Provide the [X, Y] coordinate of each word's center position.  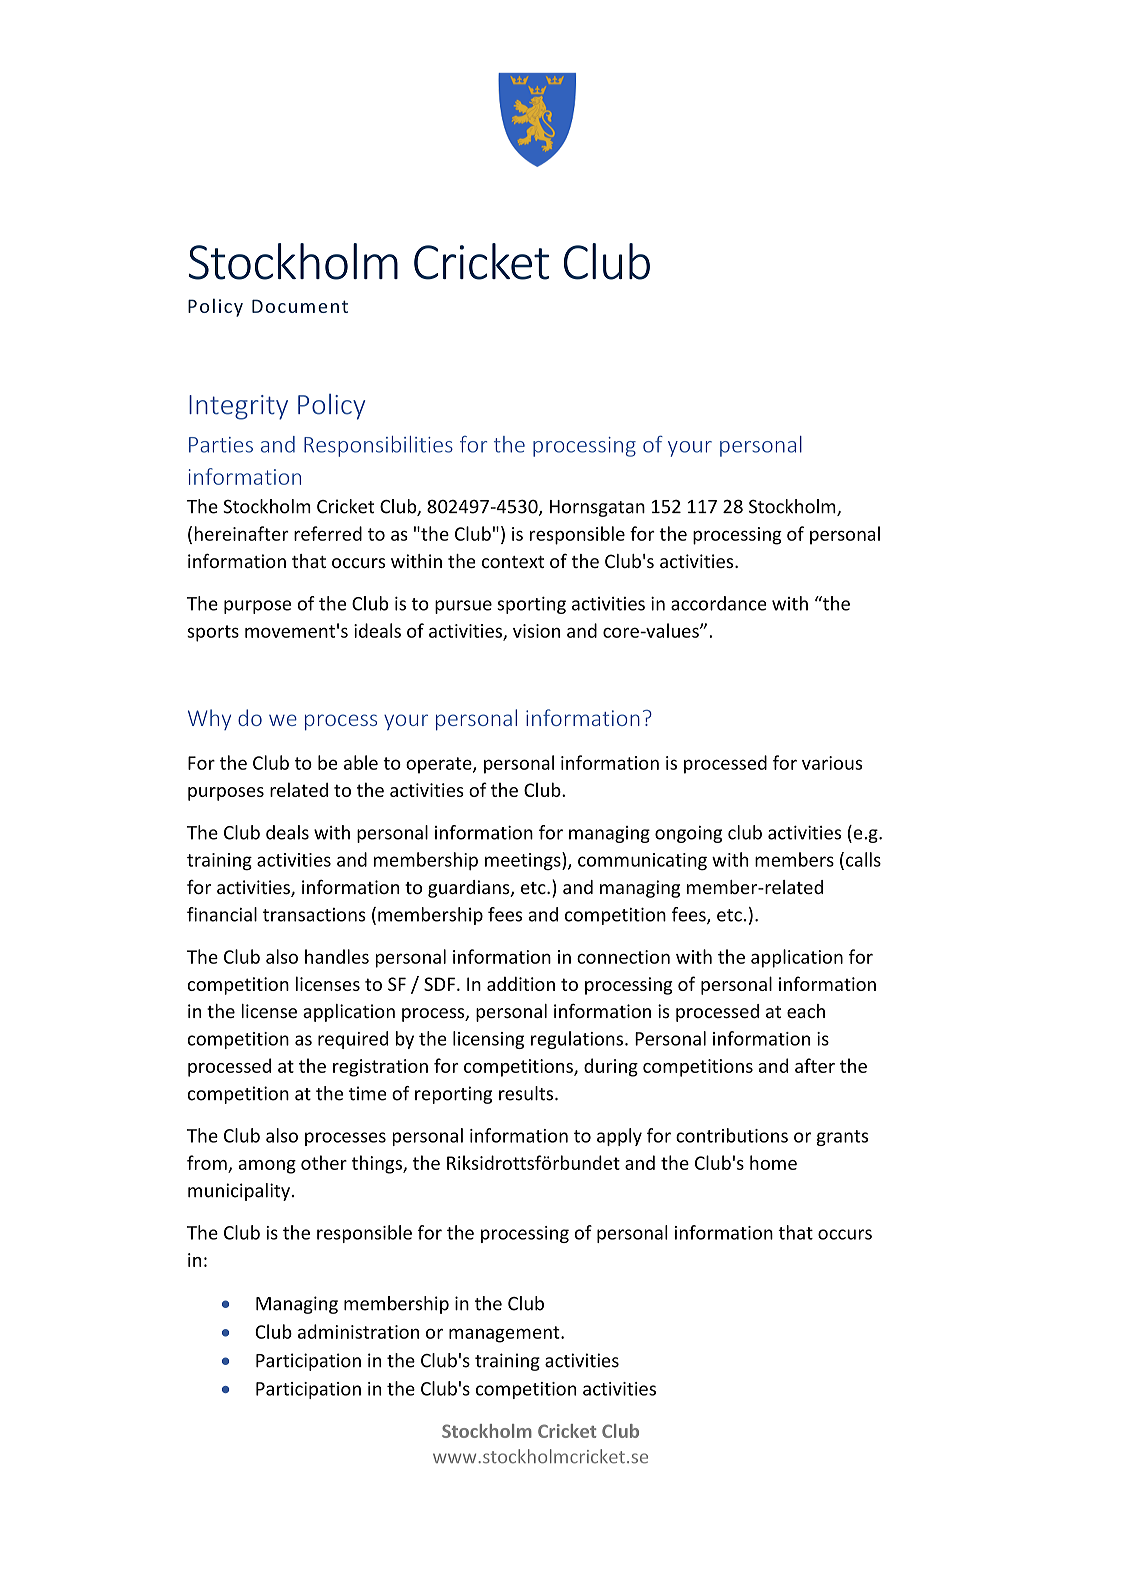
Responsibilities [378, 446]
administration [358, 1331]
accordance [719, 603]
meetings [524, 861]
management [505, 1334]
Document [300, 306]
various [832, 763]
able [361, 762]
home [773, 1162]
